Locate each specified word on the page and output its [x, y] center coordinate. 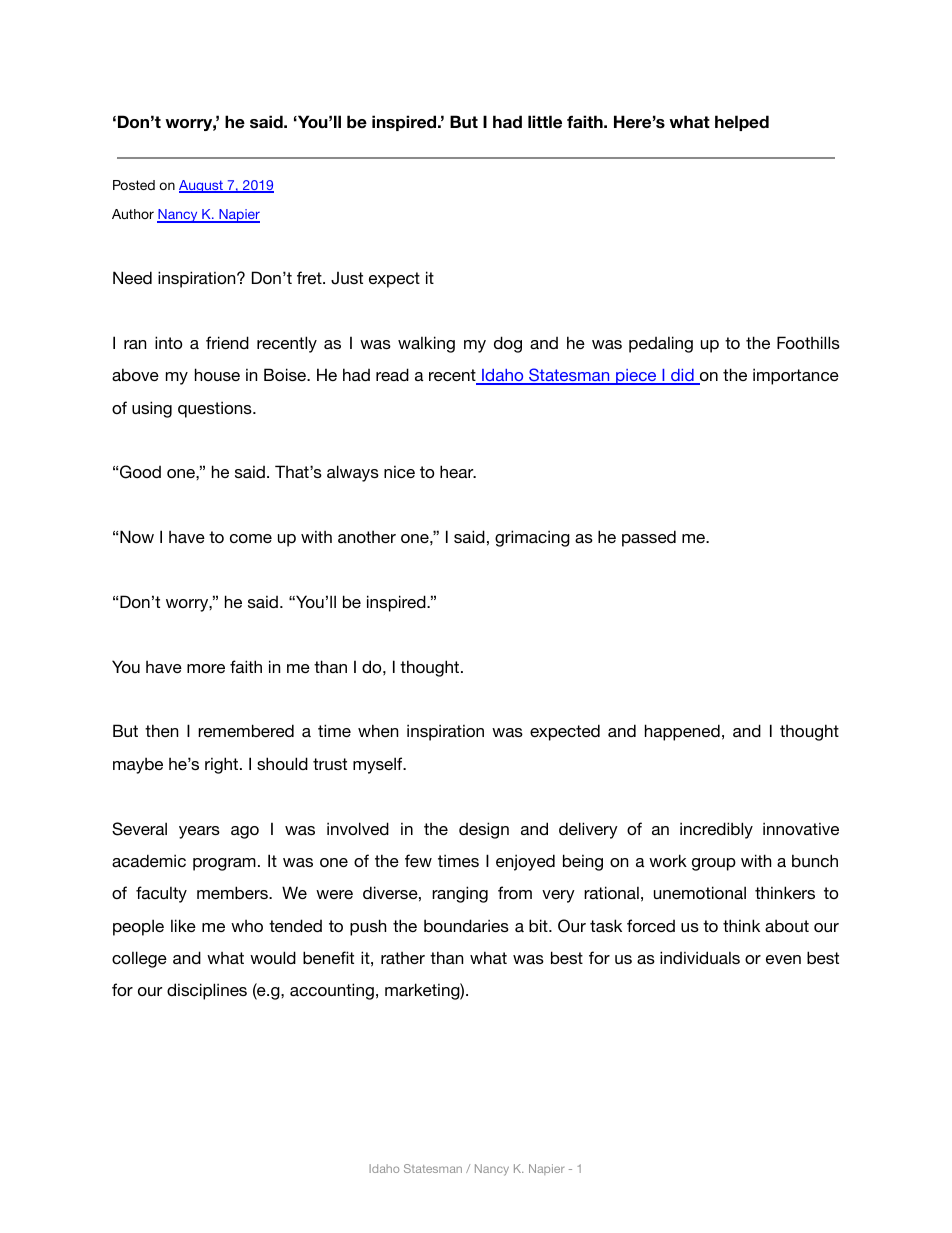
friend [227, 342]
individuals [700, 957]
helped [742, 123]
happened [682, 732]
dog [508, 344]
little [545, 122]
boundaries [466, 925]
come [251, 538]
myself [379, 765]
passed [649, 538]
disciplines [207, 991]
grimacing [532, 538]
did [682, 377]
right [221, 765]
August [202, 186]
